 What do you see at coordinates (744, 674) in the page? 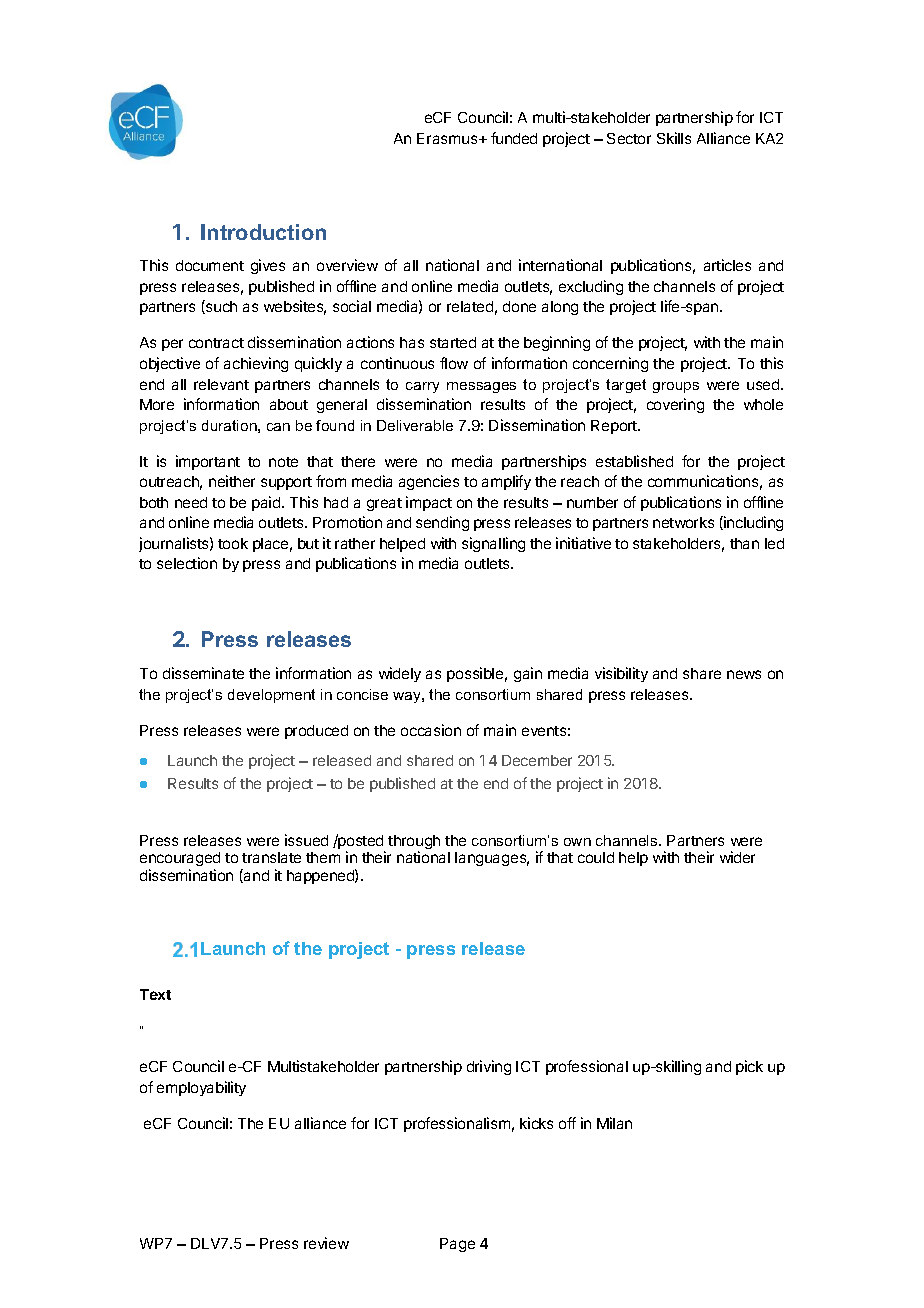
I see `news` at bounding box center [744, 674].
